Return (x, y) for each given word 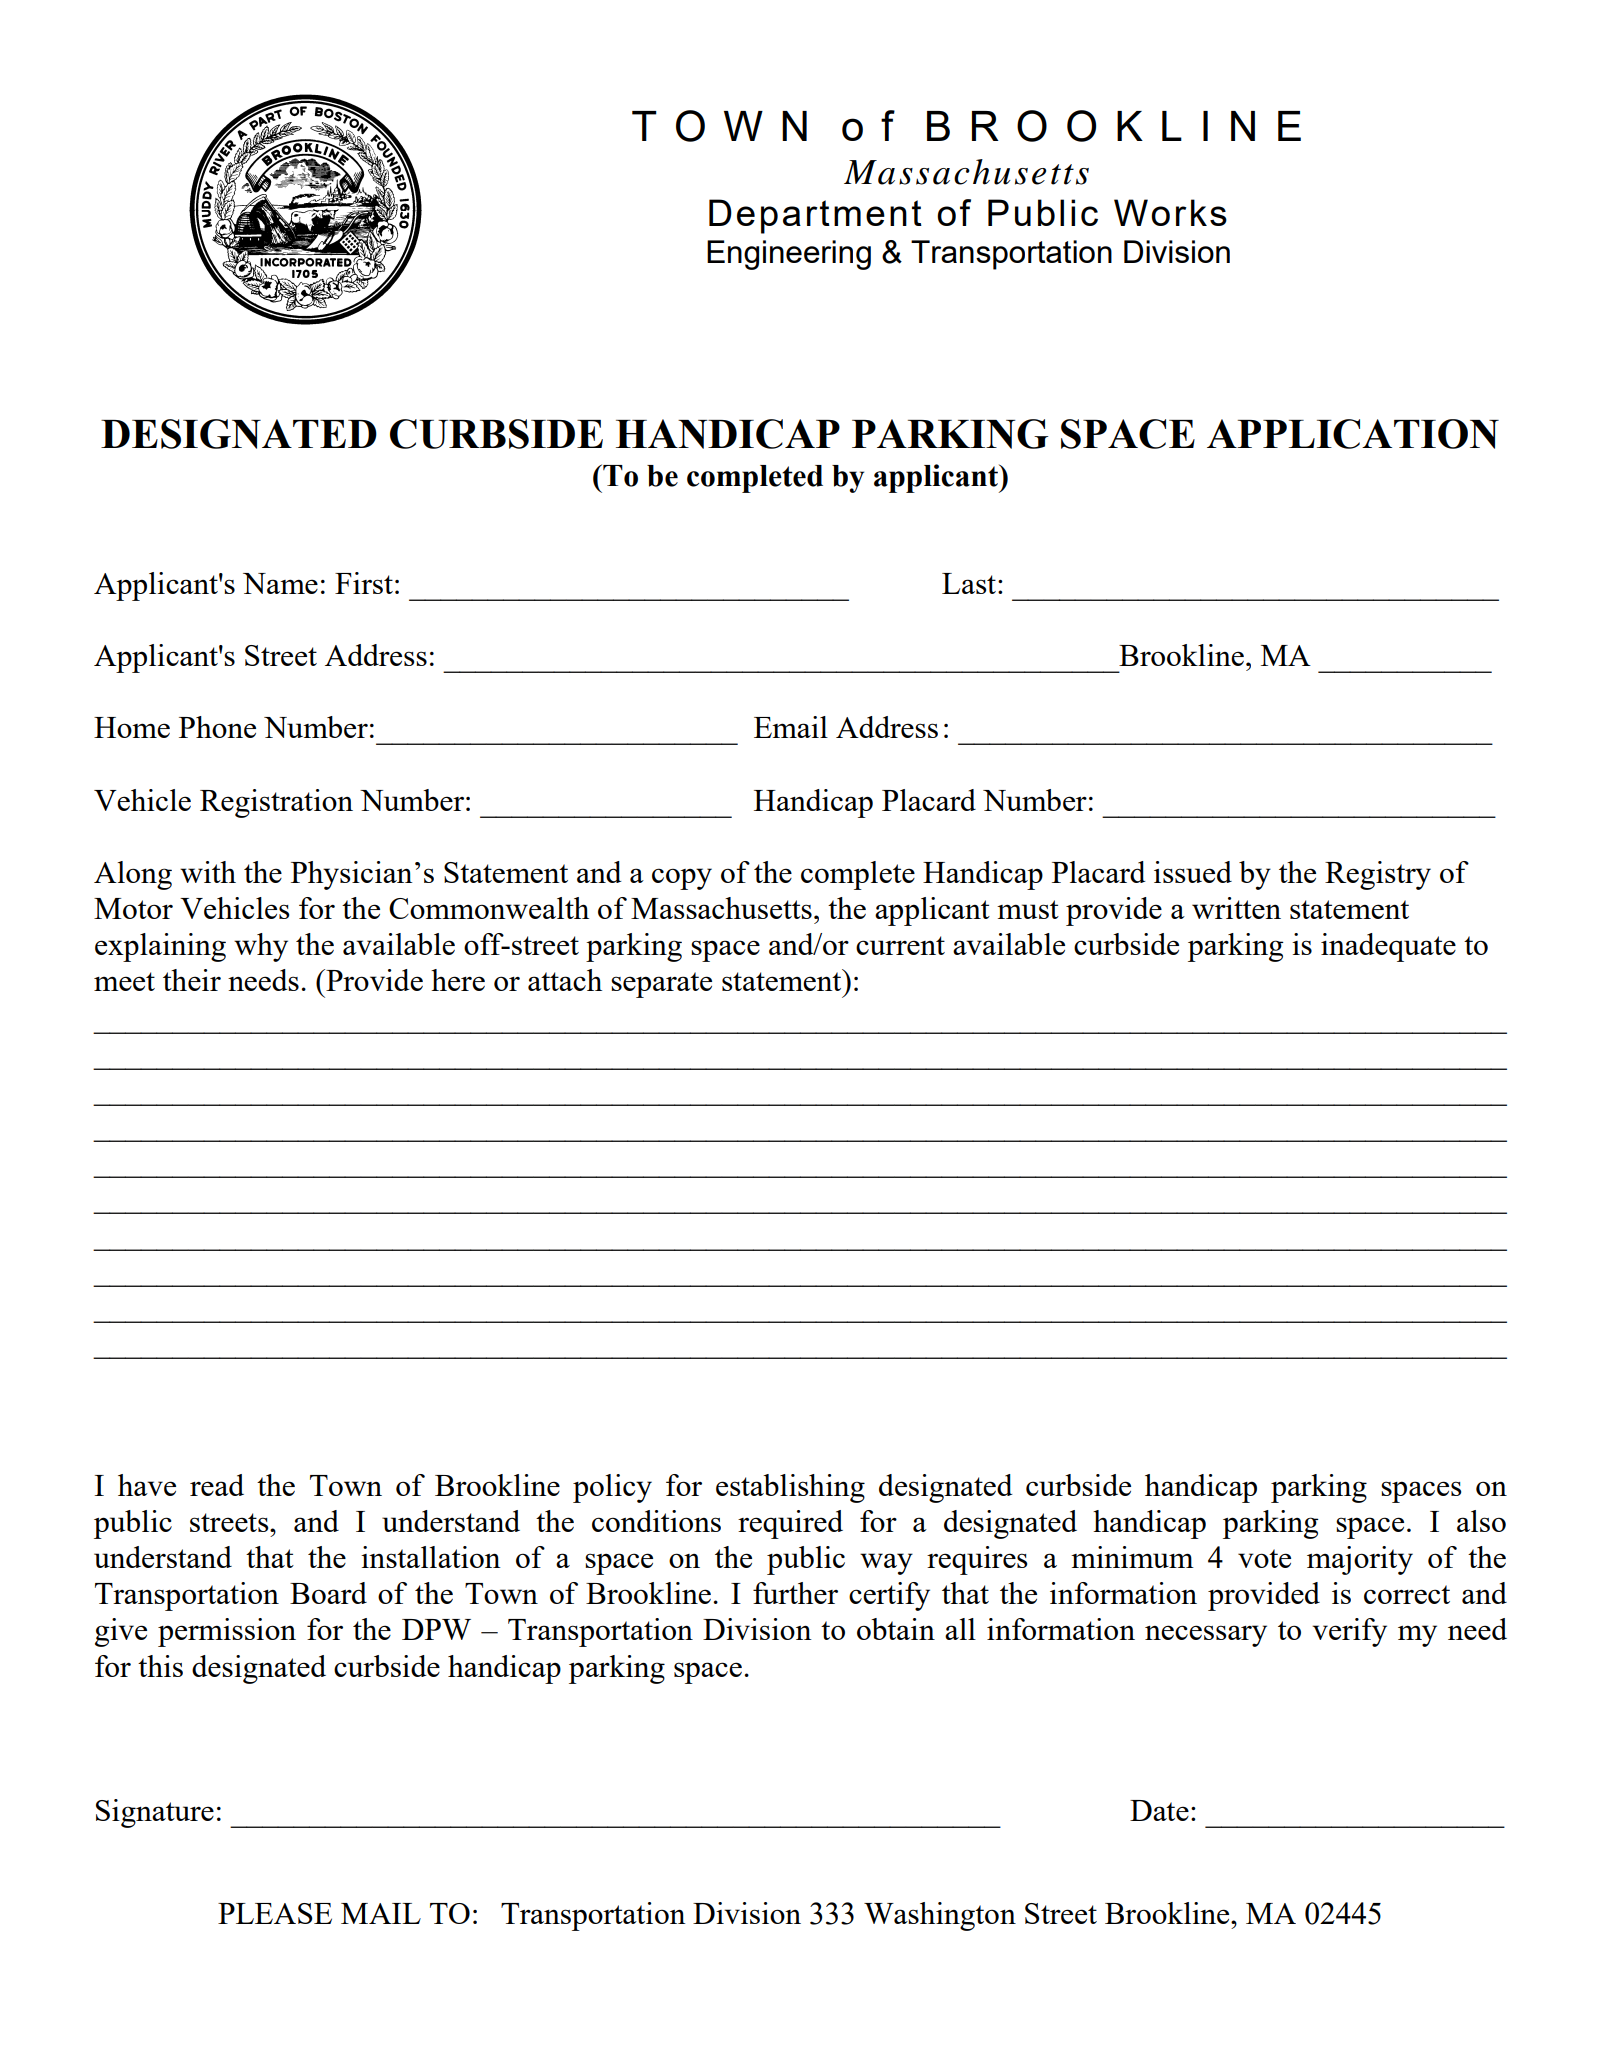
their (192, 980)
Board (328, 1593)
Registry (1378, 875)
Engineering (789, 255)
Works (1170, 212)
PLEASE (275, 1913)
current (900, 945)
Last (970, 583)
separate (661, 985)
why (261, 947)
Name (280, 583)
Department (815, 216)
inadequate (1388, 947)
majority (1360, 1560)
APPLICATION (1353, 434)
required (790, 1524)
